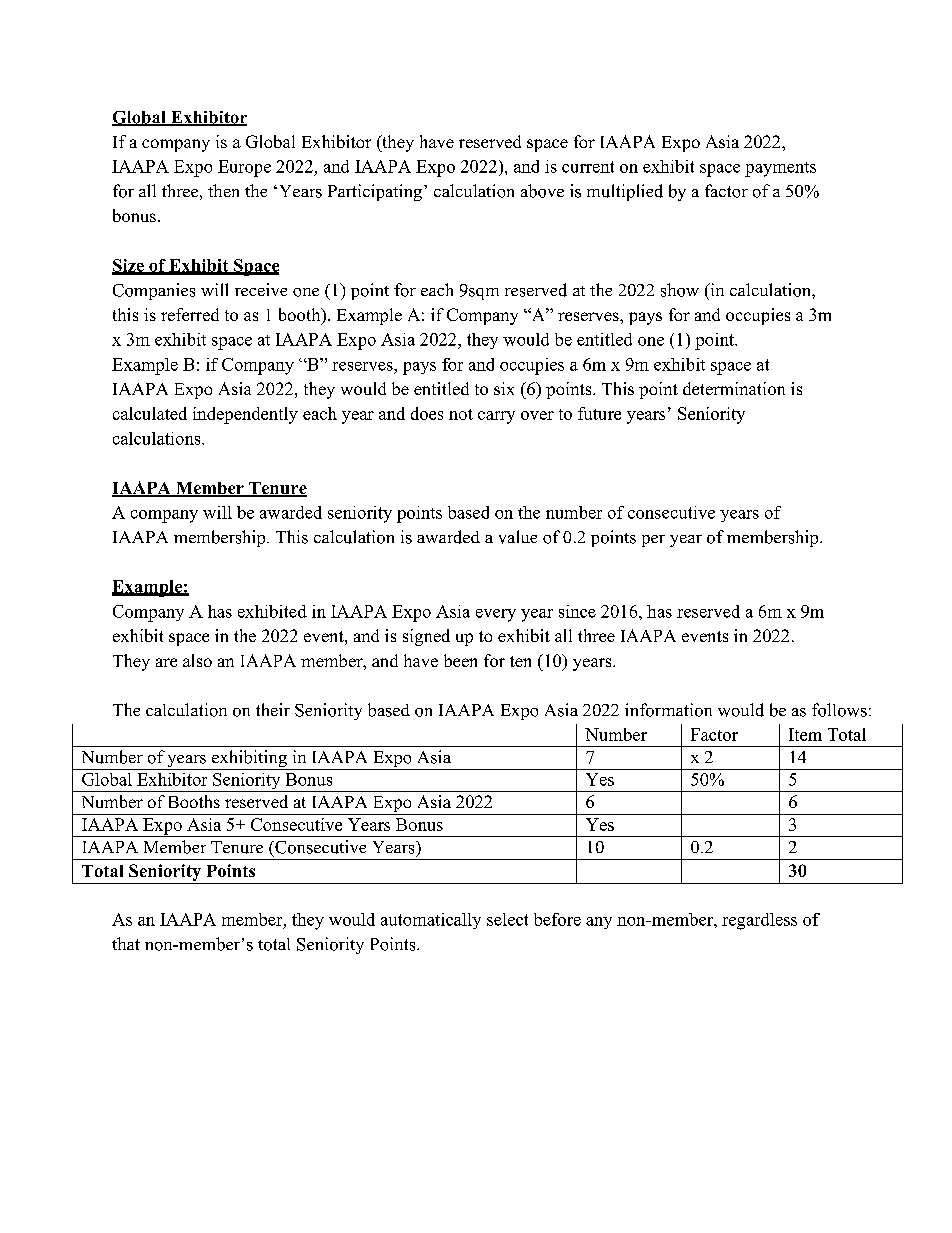  What do you see at coordinates (653, 541) in the screenshot?
I see `per` at bounding box center [653, 541].
